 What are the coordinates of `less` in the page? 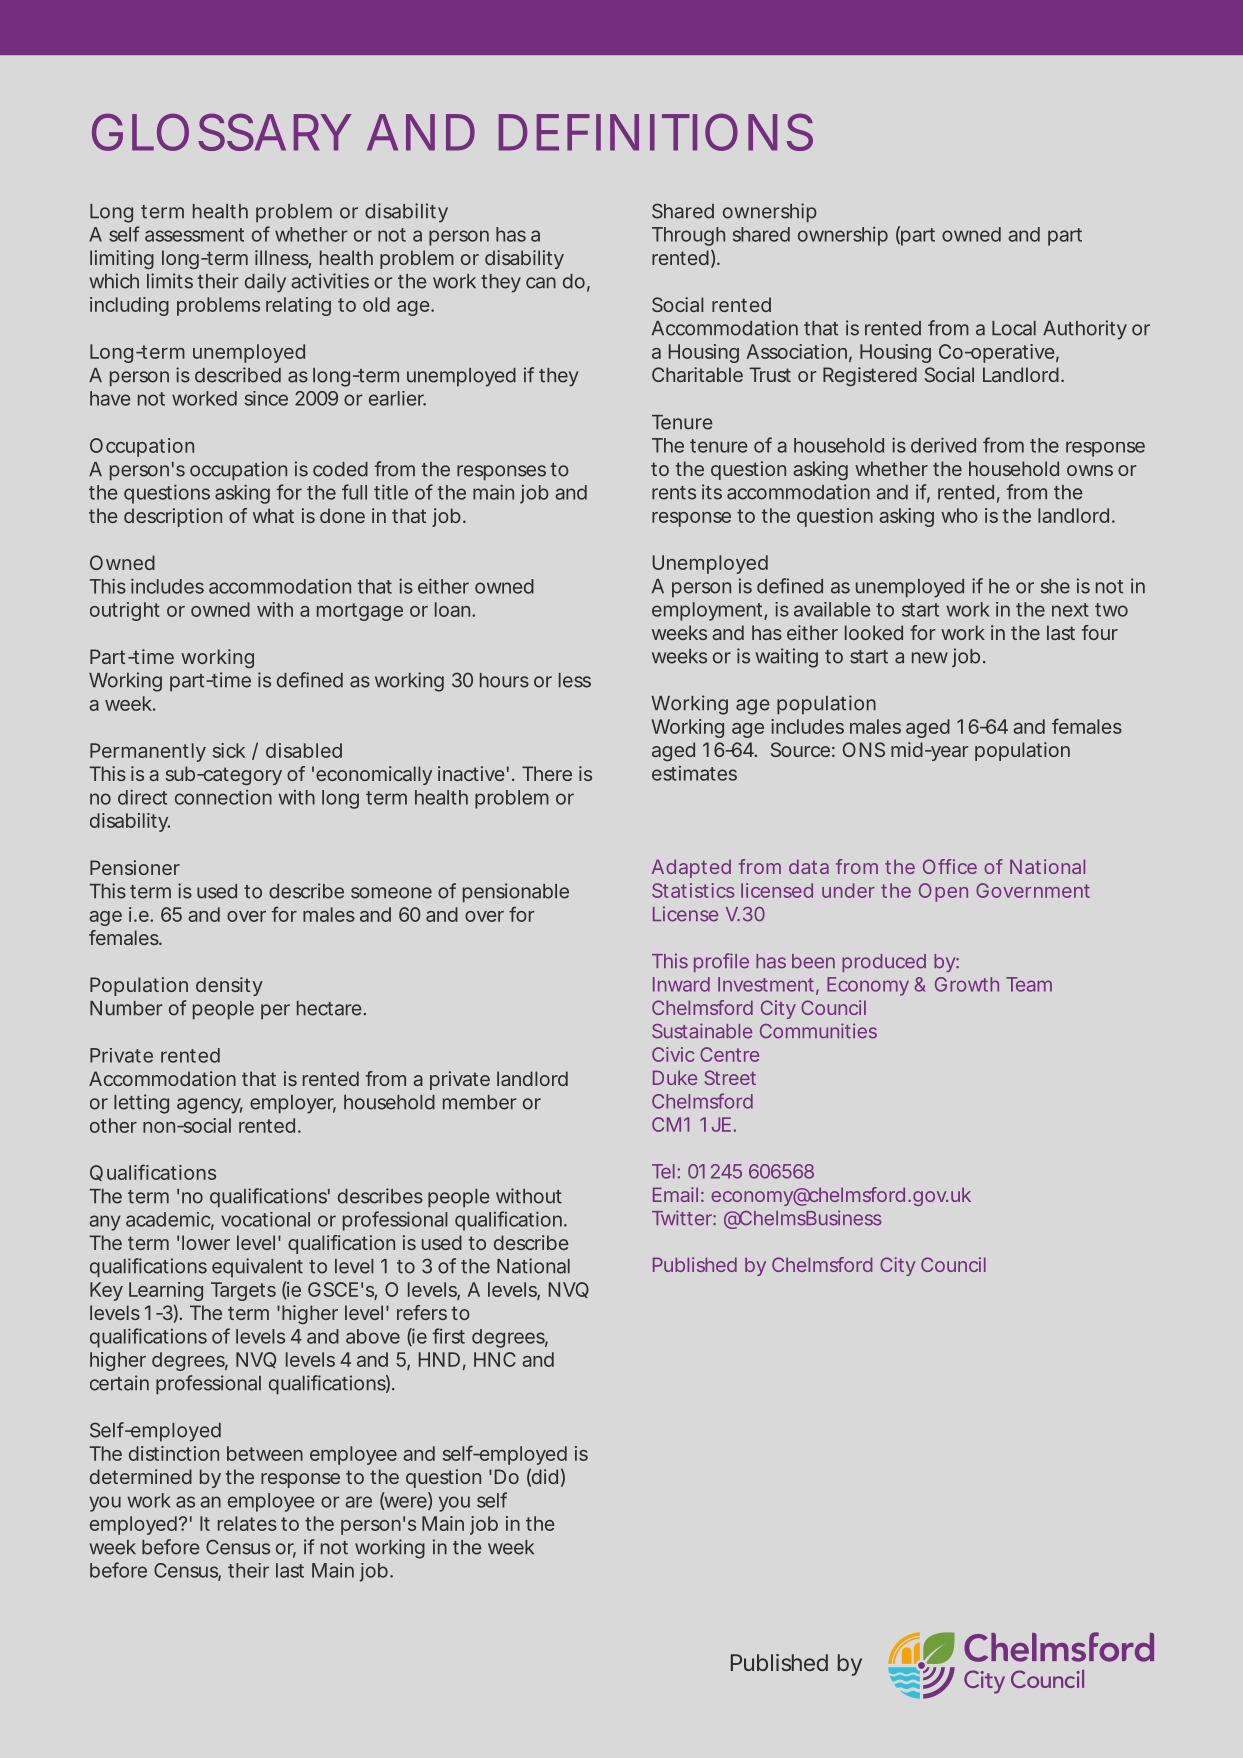 It's located at (575, 680).
